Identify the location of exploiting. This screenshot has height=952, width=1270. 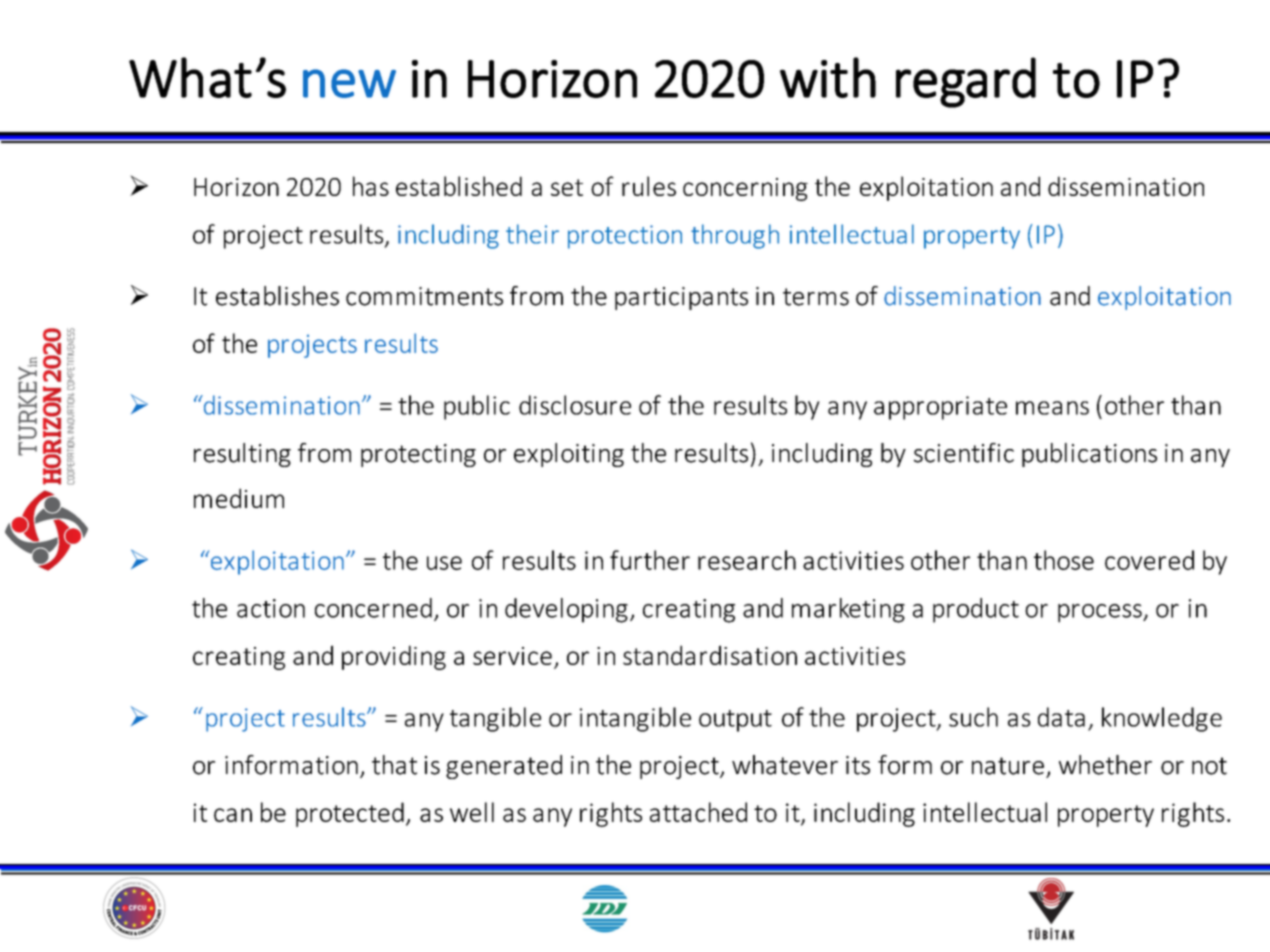
(569, 455).
